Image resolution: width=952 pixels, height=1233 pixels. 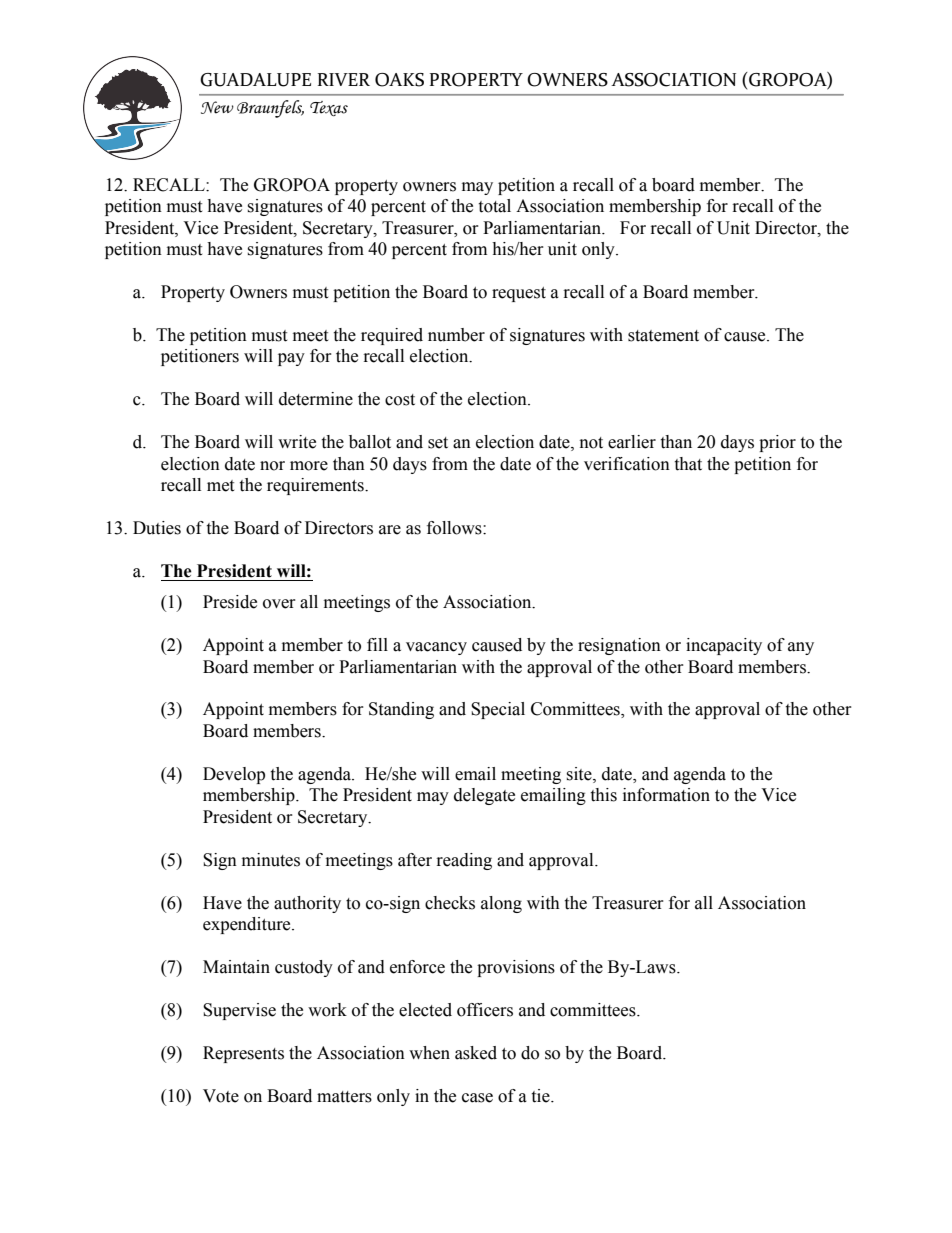 What do you see at coordinates (399, 80) in the screenshot?
I see `OAKS` at bounding box center [399, 80].
